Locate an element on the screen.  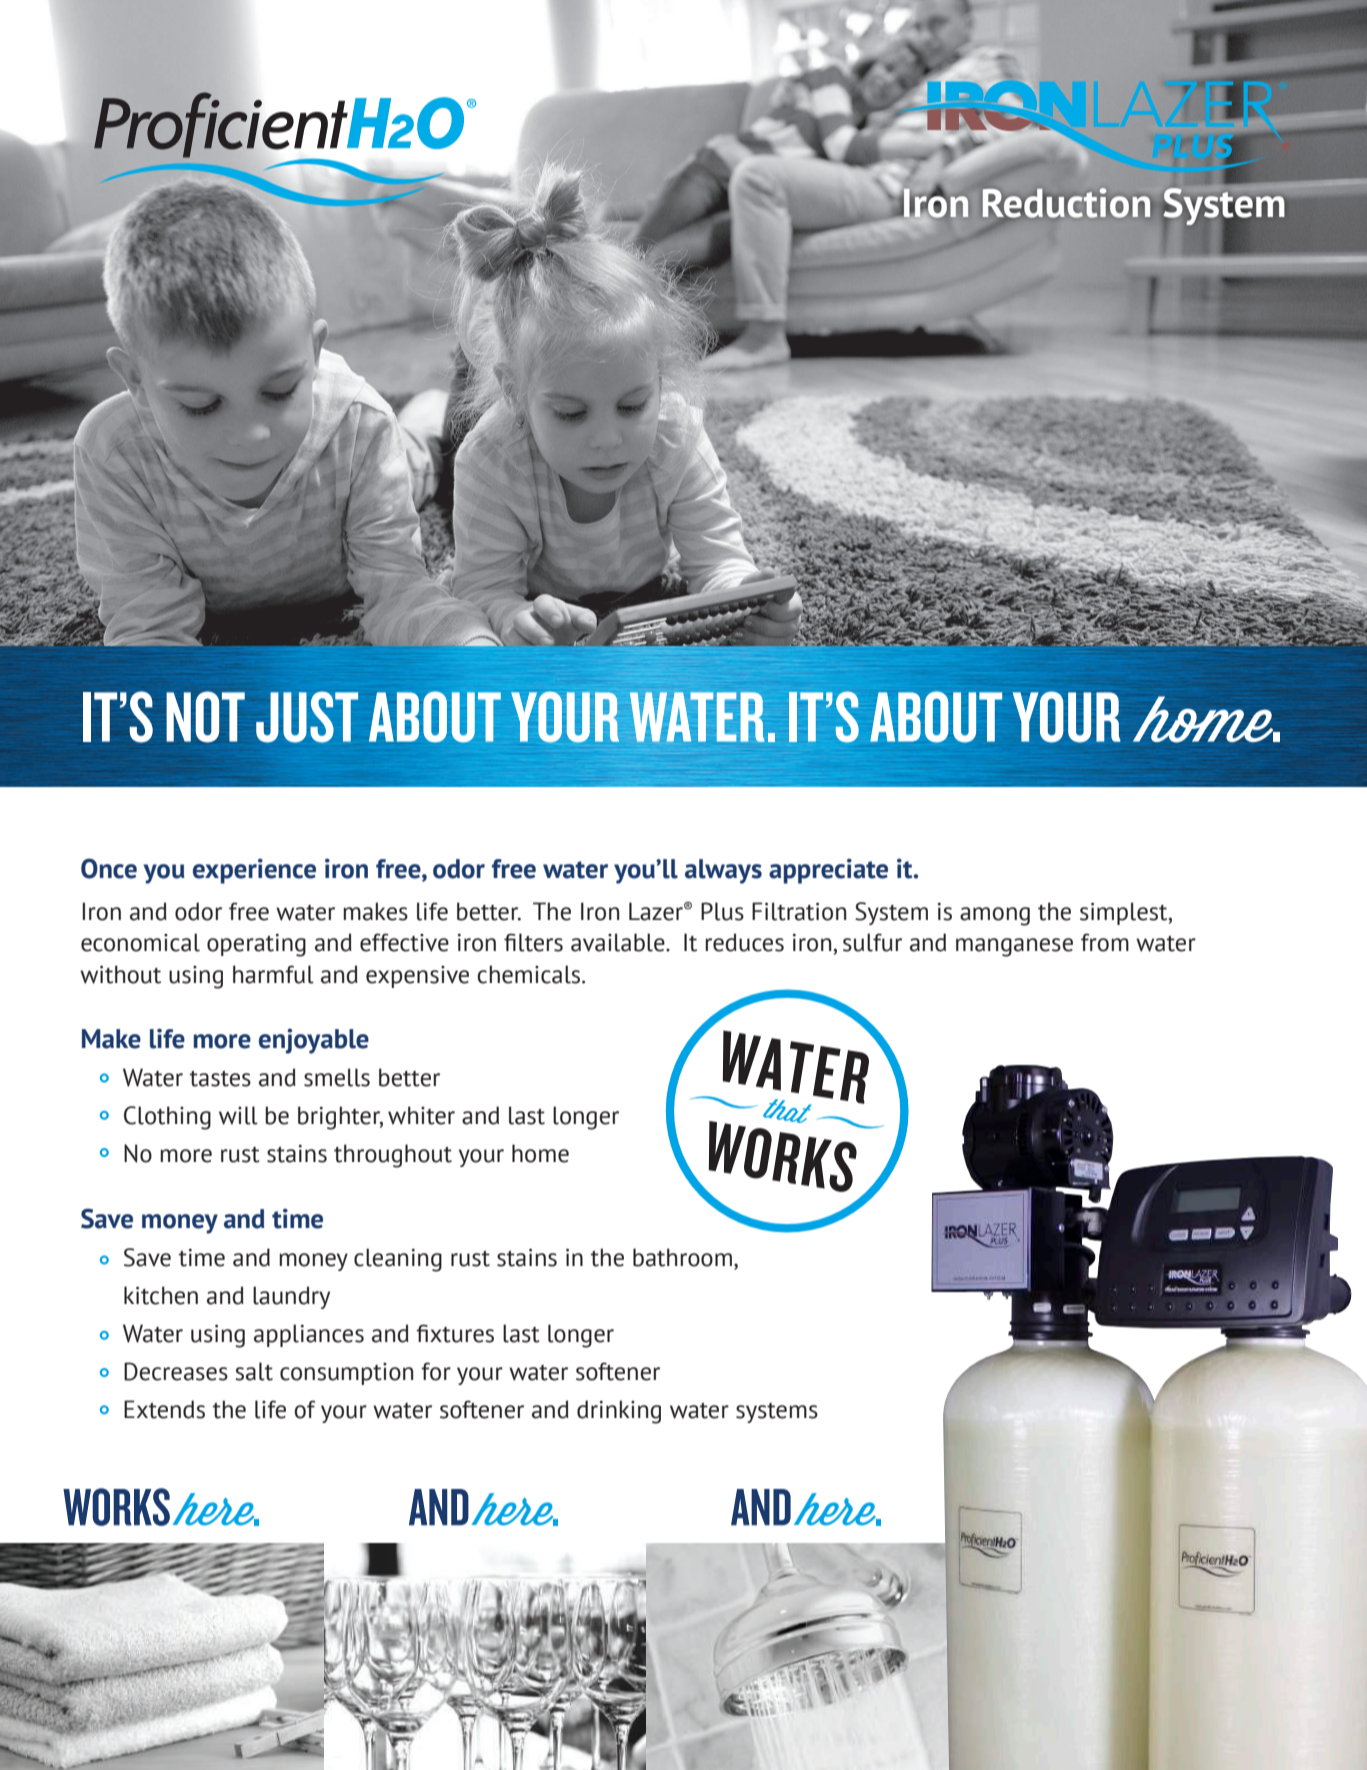
among is located at coordinates (995, 916).
